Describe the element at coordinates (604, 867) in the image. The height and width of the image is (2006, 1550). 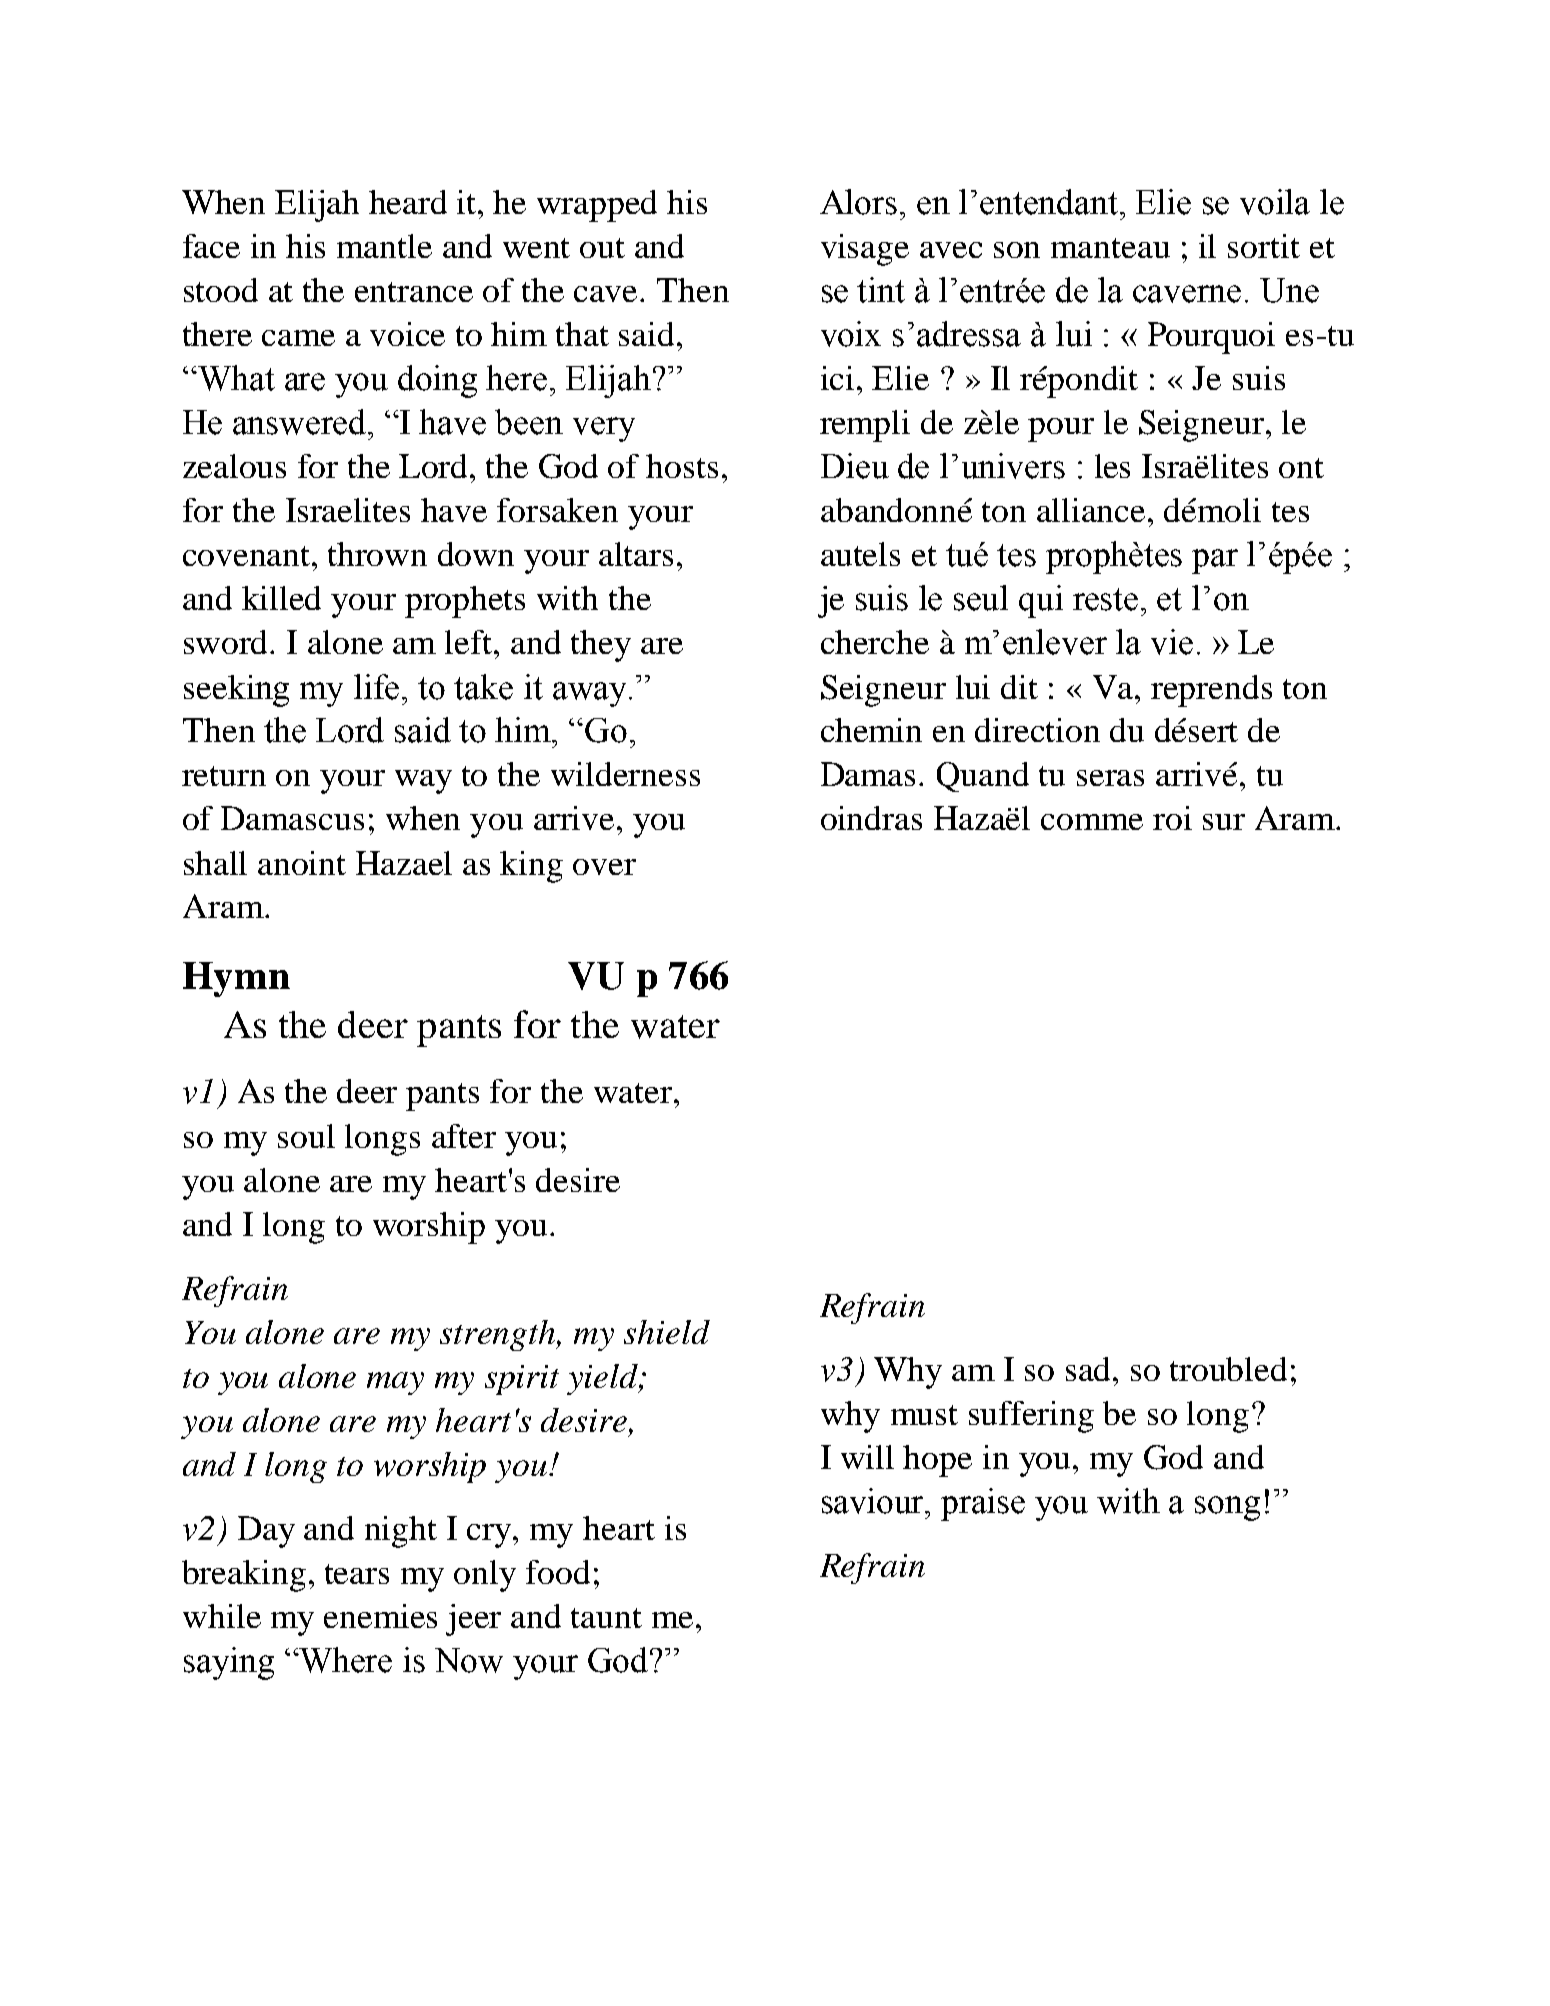
I see `over` at that location.
